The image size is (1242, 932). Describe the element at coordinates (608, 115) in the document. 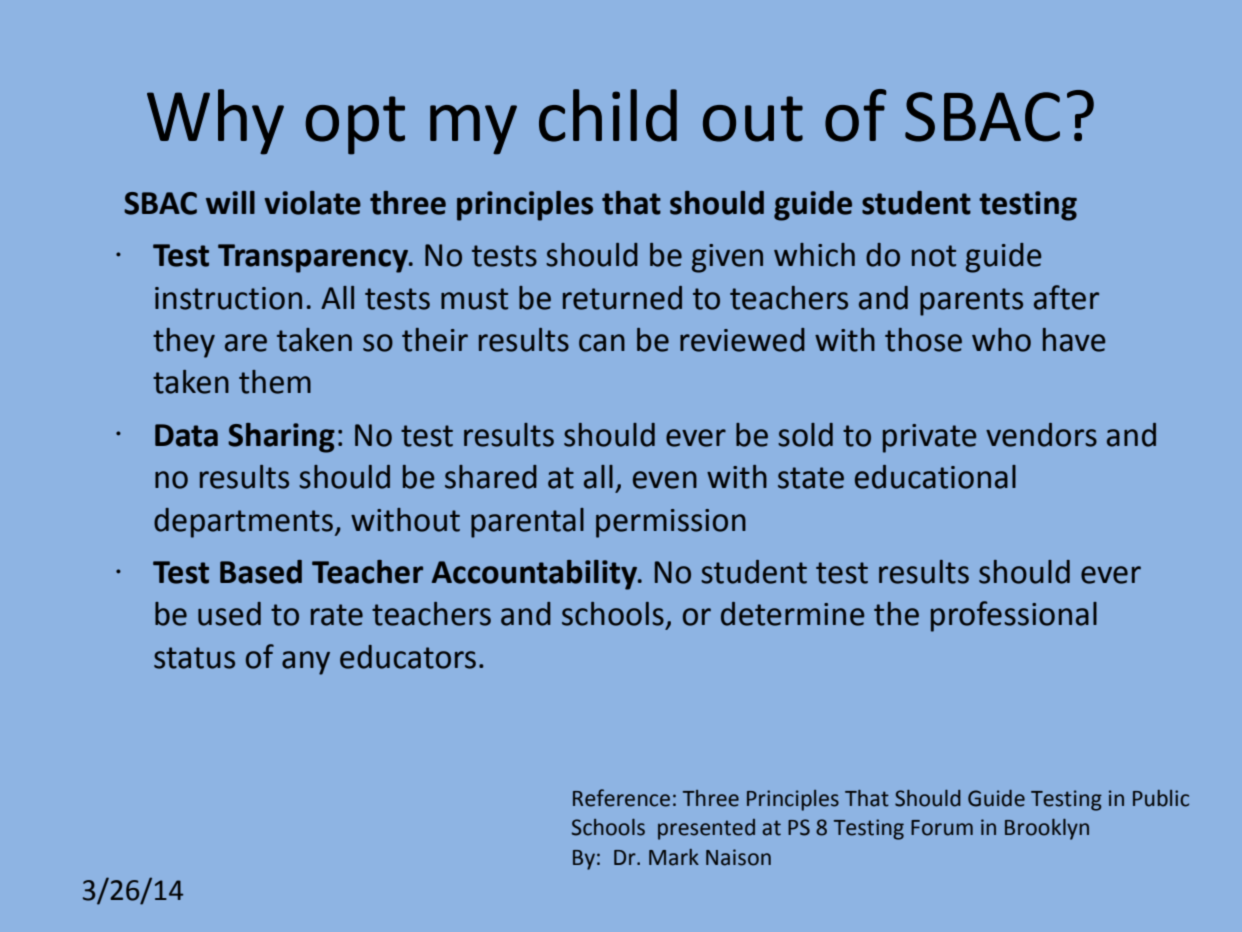

I see `child` at that location.
